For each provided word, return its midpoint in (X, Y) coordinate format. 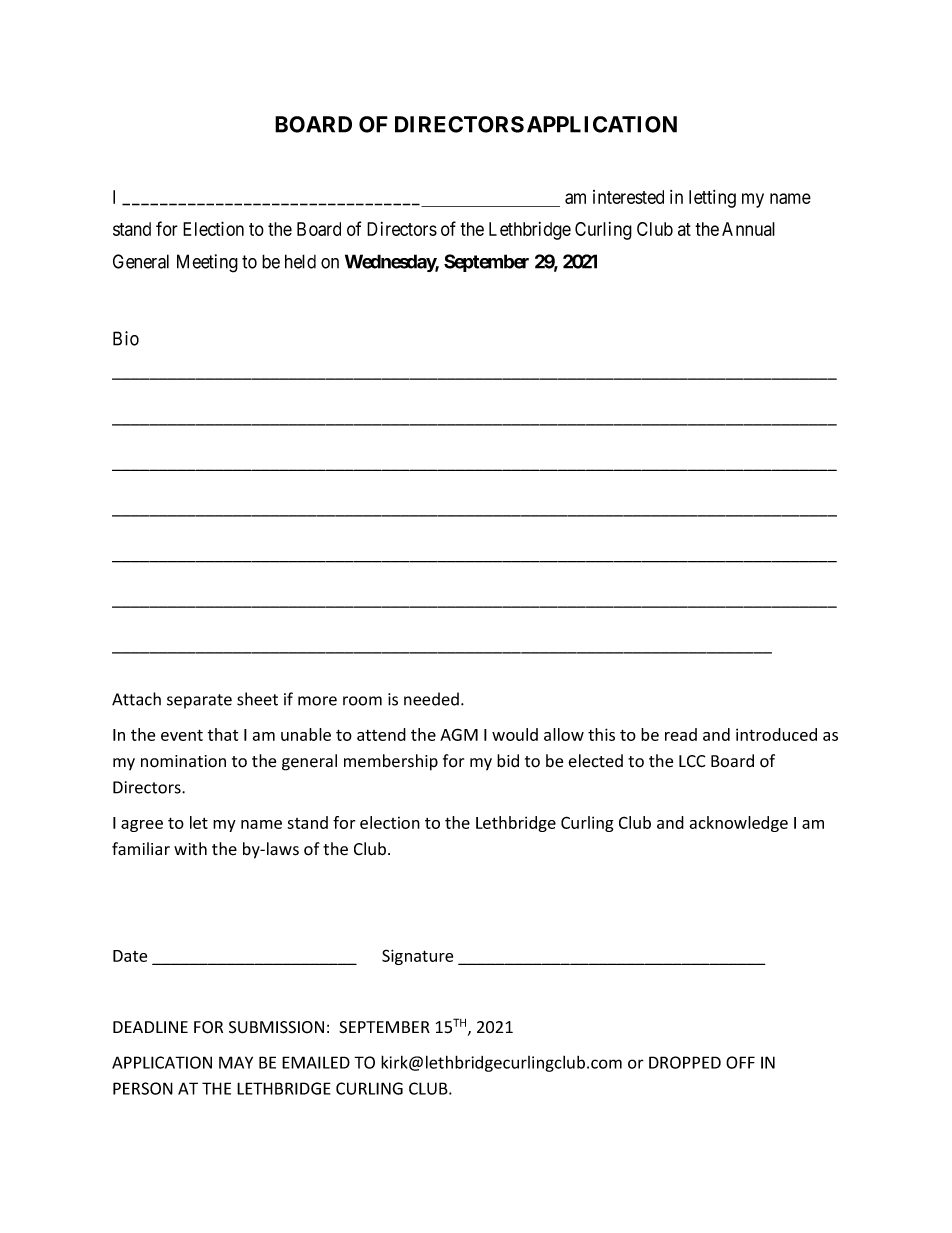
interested (628, 197)
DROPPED (685, 1062)
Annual (748, 229)
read (681, 734)
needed (431, 699)
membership (391, 762)
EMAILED (316, 1062)
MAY (236, 1062)
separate (199, 701)
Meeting (207, 263)
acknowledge (738, 824)
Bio (126, 338)
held (300, 261)
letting (712, 199)
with (190, 849)
